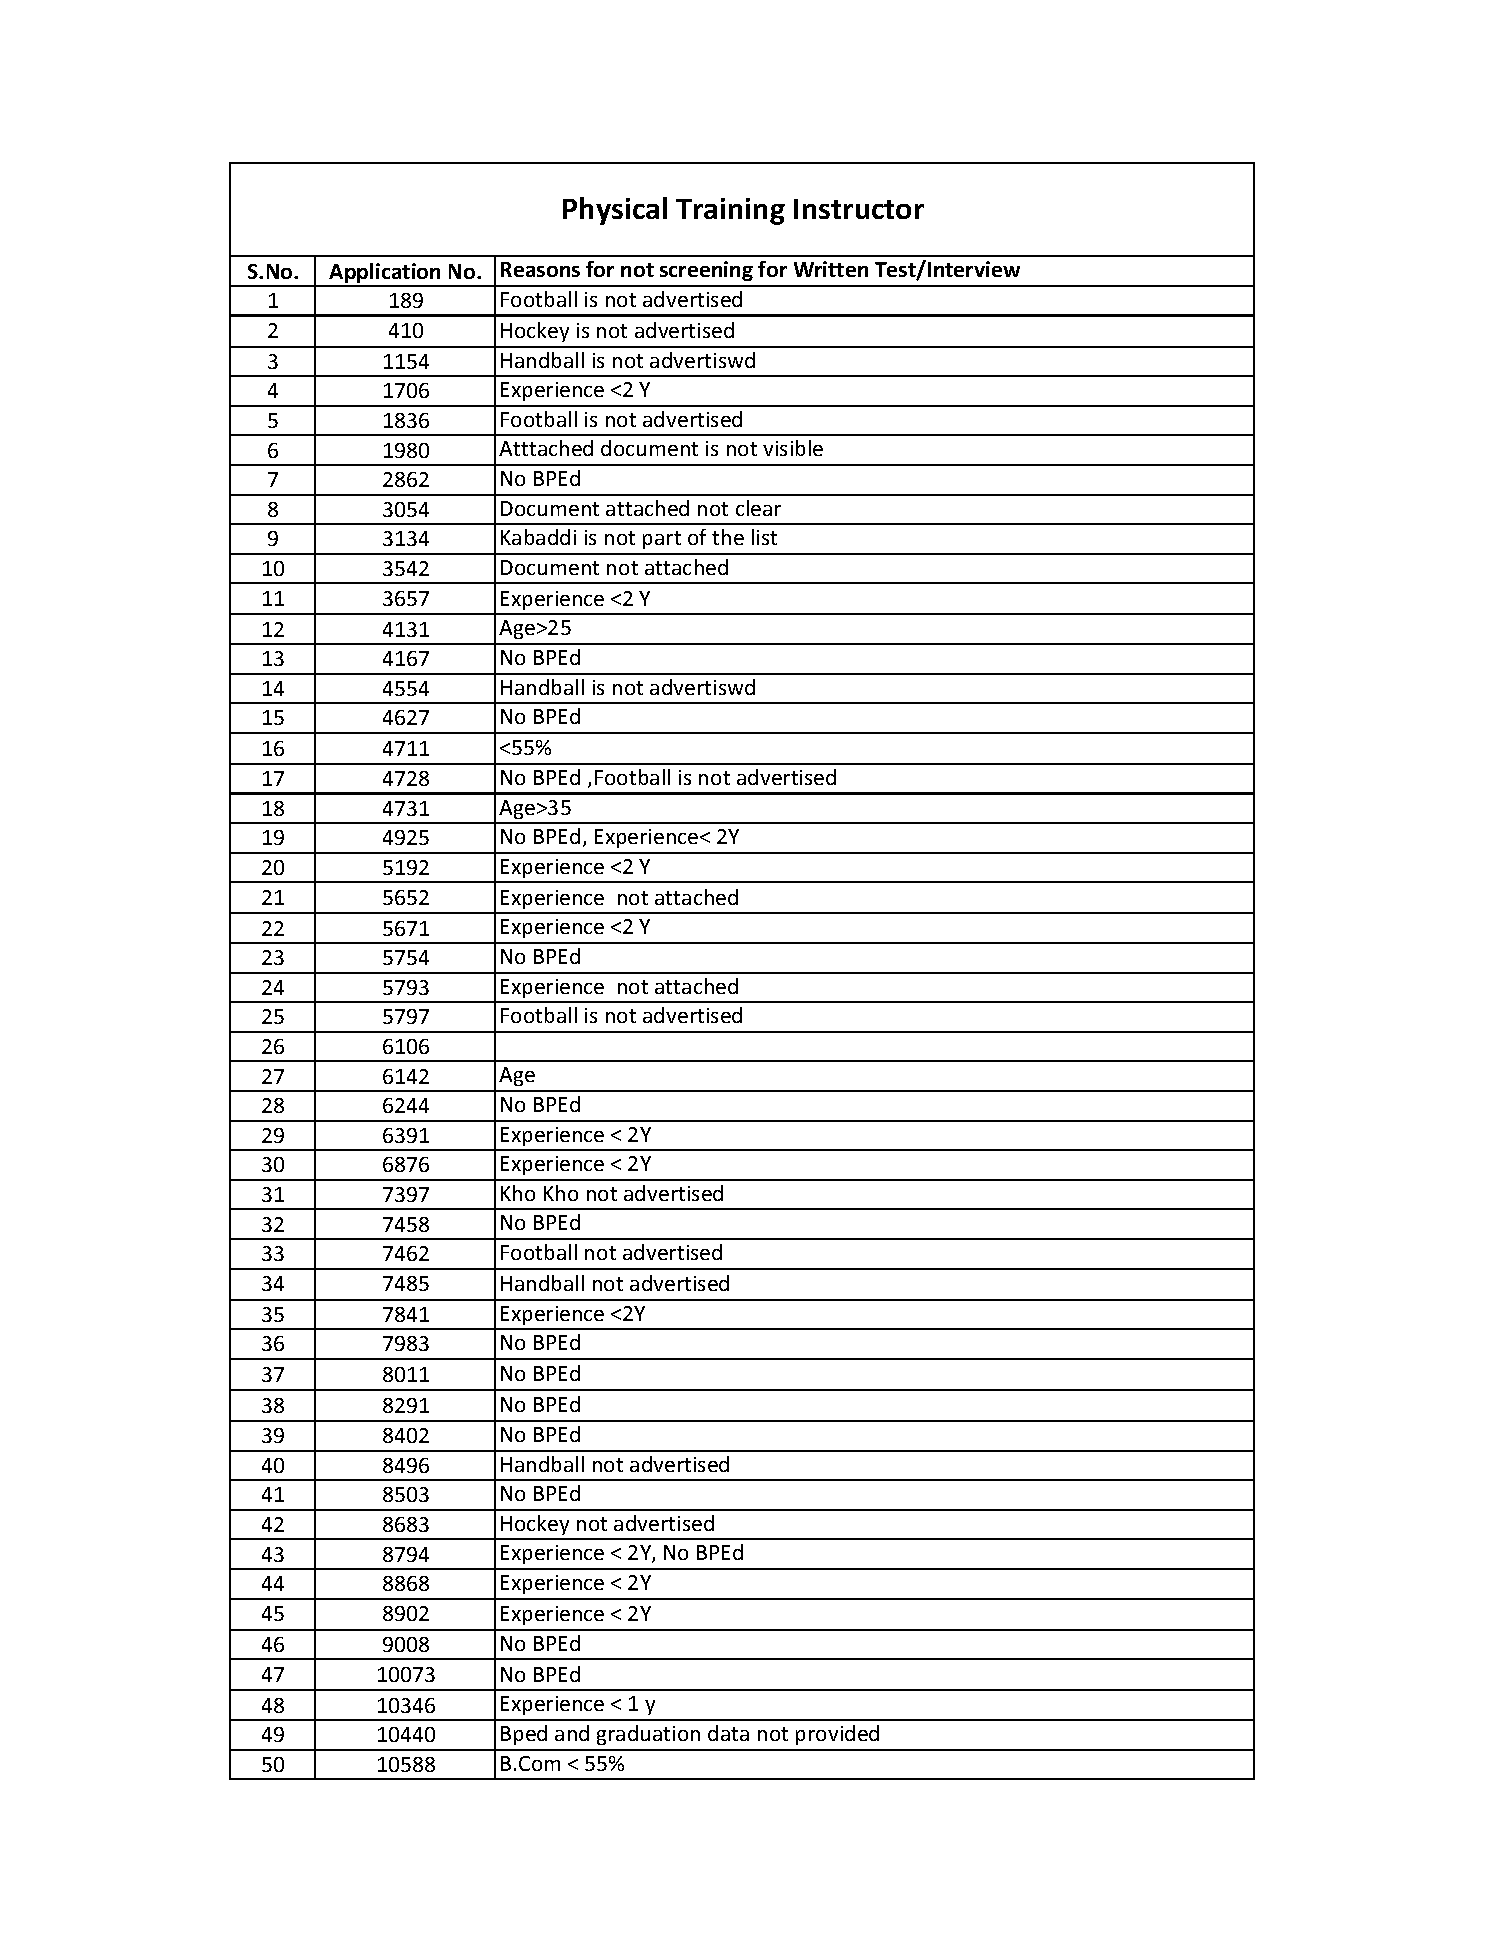  What do you see at coordinates (728, 537) in the image?
I see `the` at bounding box center [728, 537].
